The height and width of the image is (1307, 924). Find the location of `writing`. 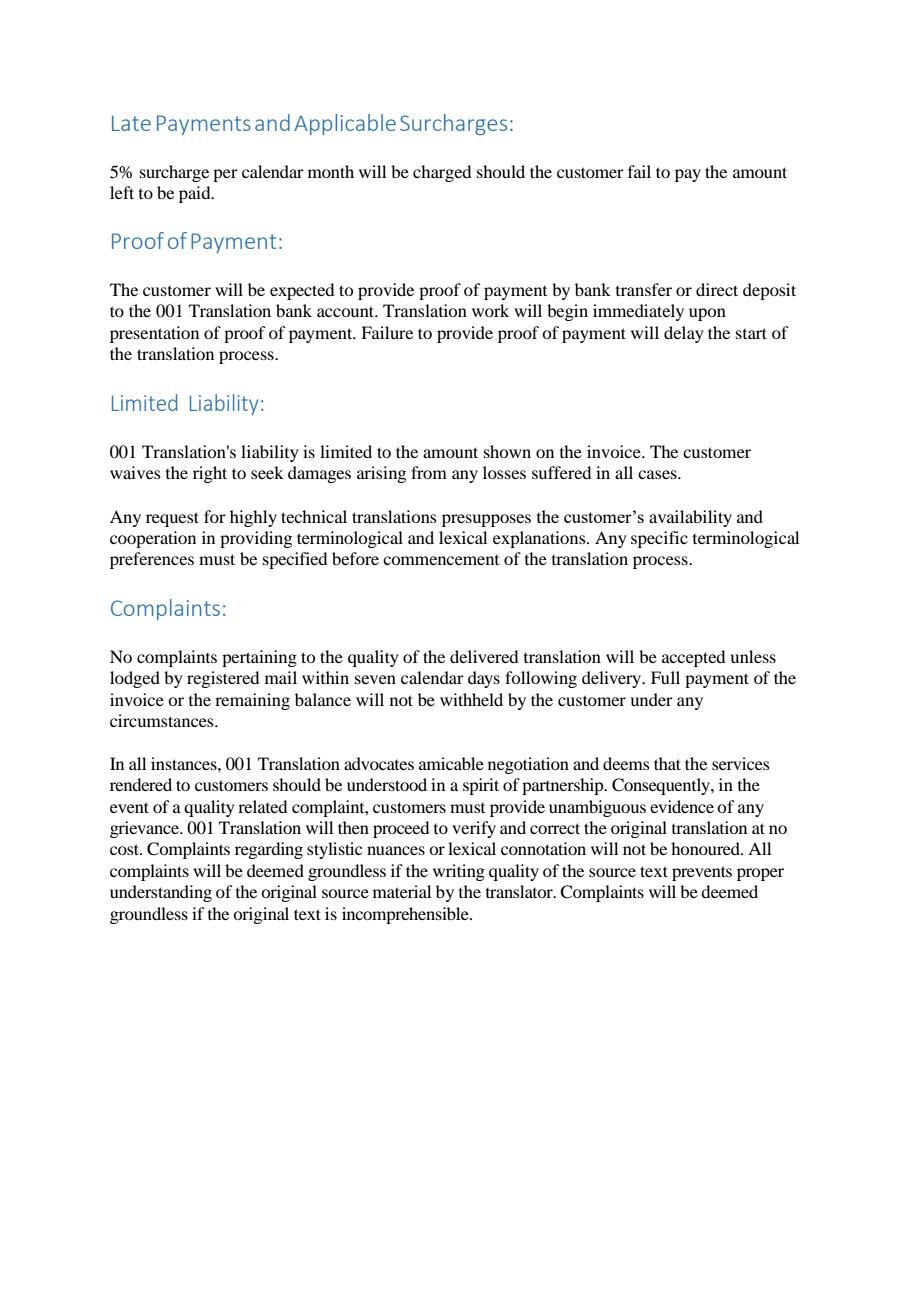

writing is located at coordinates (459, 872).
